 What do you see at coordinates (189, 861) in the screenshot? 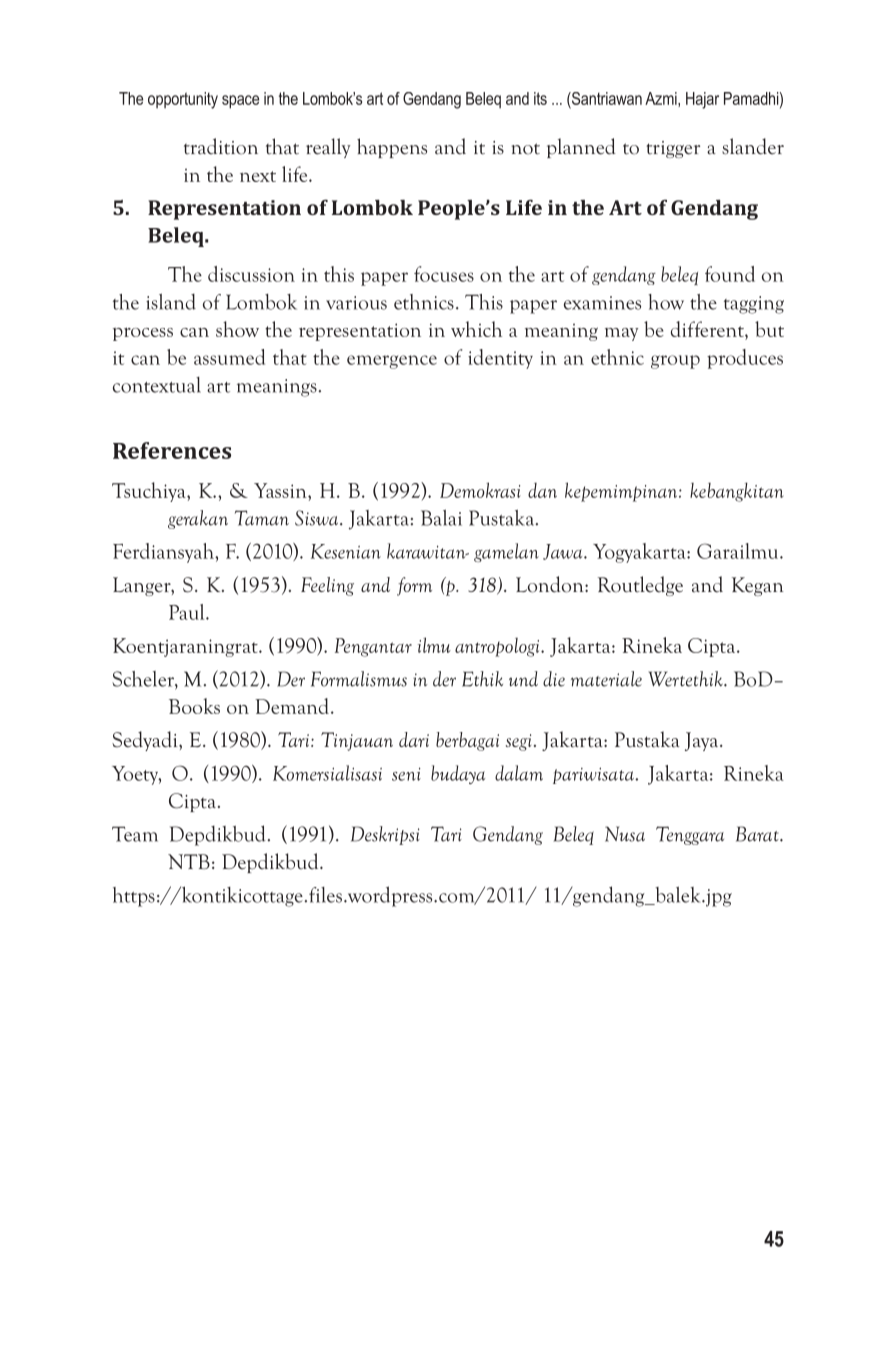
I see `NTB` at bounding box center [189, 861].
